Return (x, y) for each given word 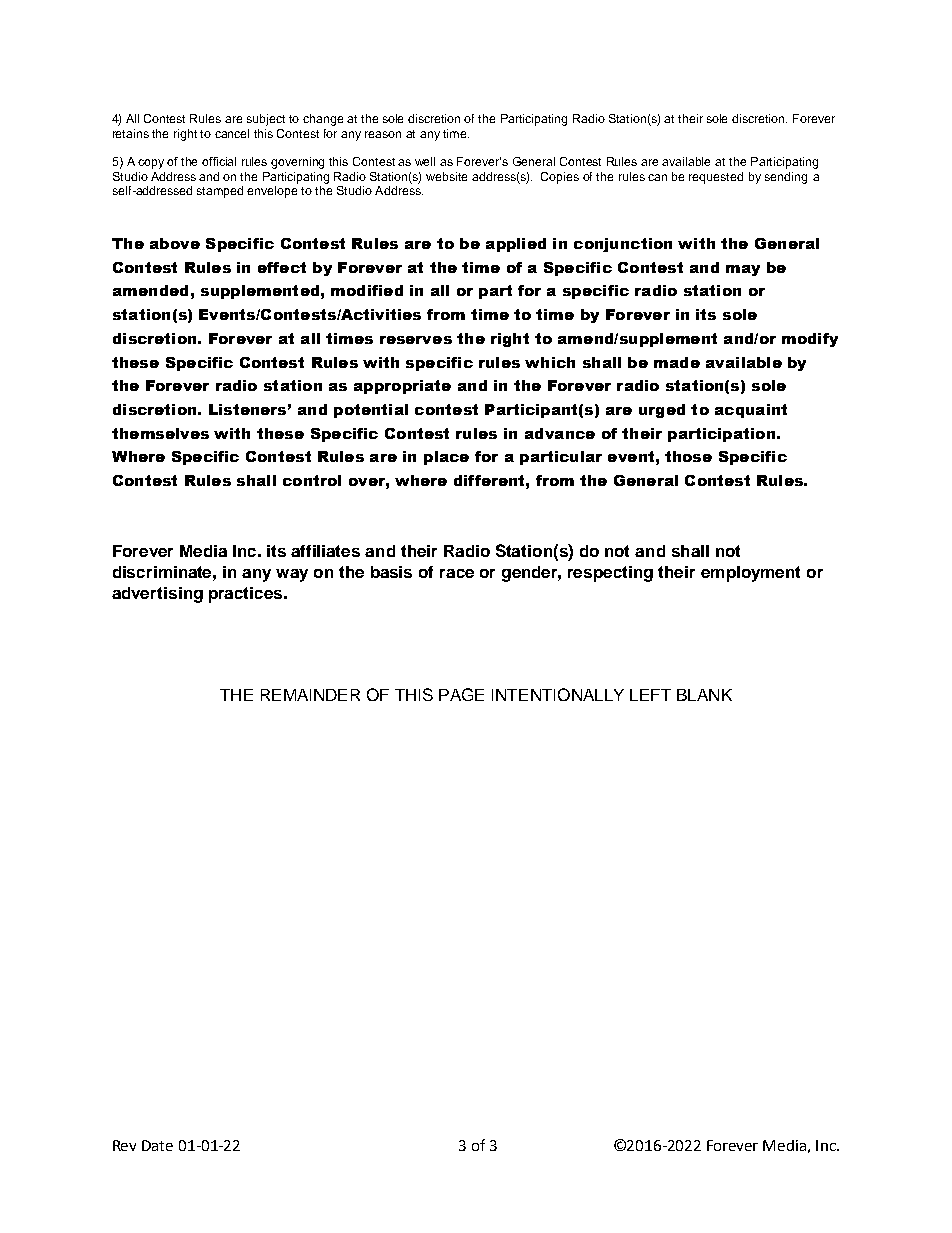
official (219, 161)
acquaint (751, 411)
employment (750, 574)
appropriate (402, 387)
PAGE (461, 694)
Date (157, 1145)
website (446, 176)
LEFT (650, 695)
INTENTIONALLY (558, 694)
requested (716, 178)
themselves (160, 433)
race (457, 573)
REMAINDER (310, 695)
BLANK (704, 695)
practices (247, 595)
